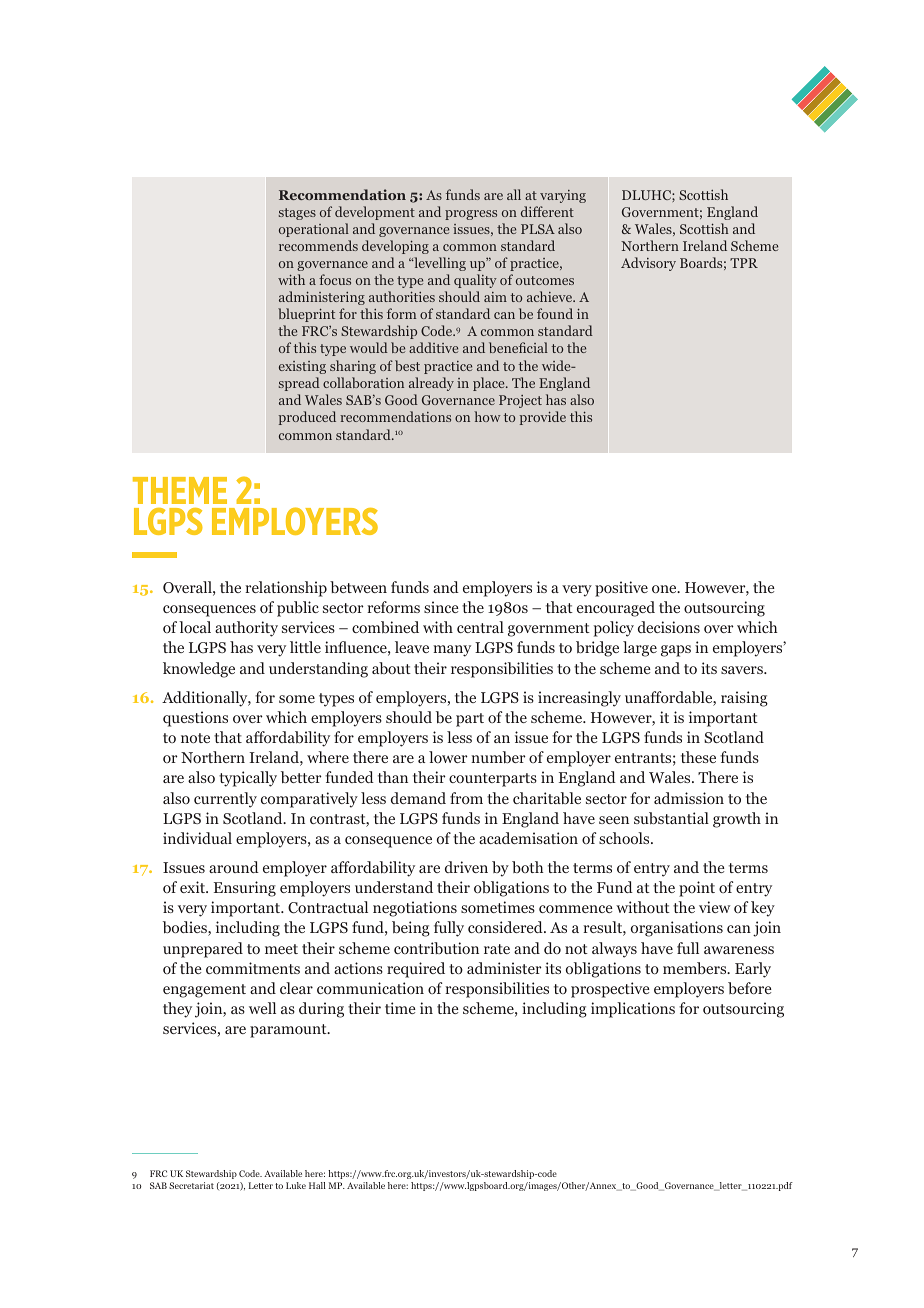  I want to click on considered, so click(506, 927).
